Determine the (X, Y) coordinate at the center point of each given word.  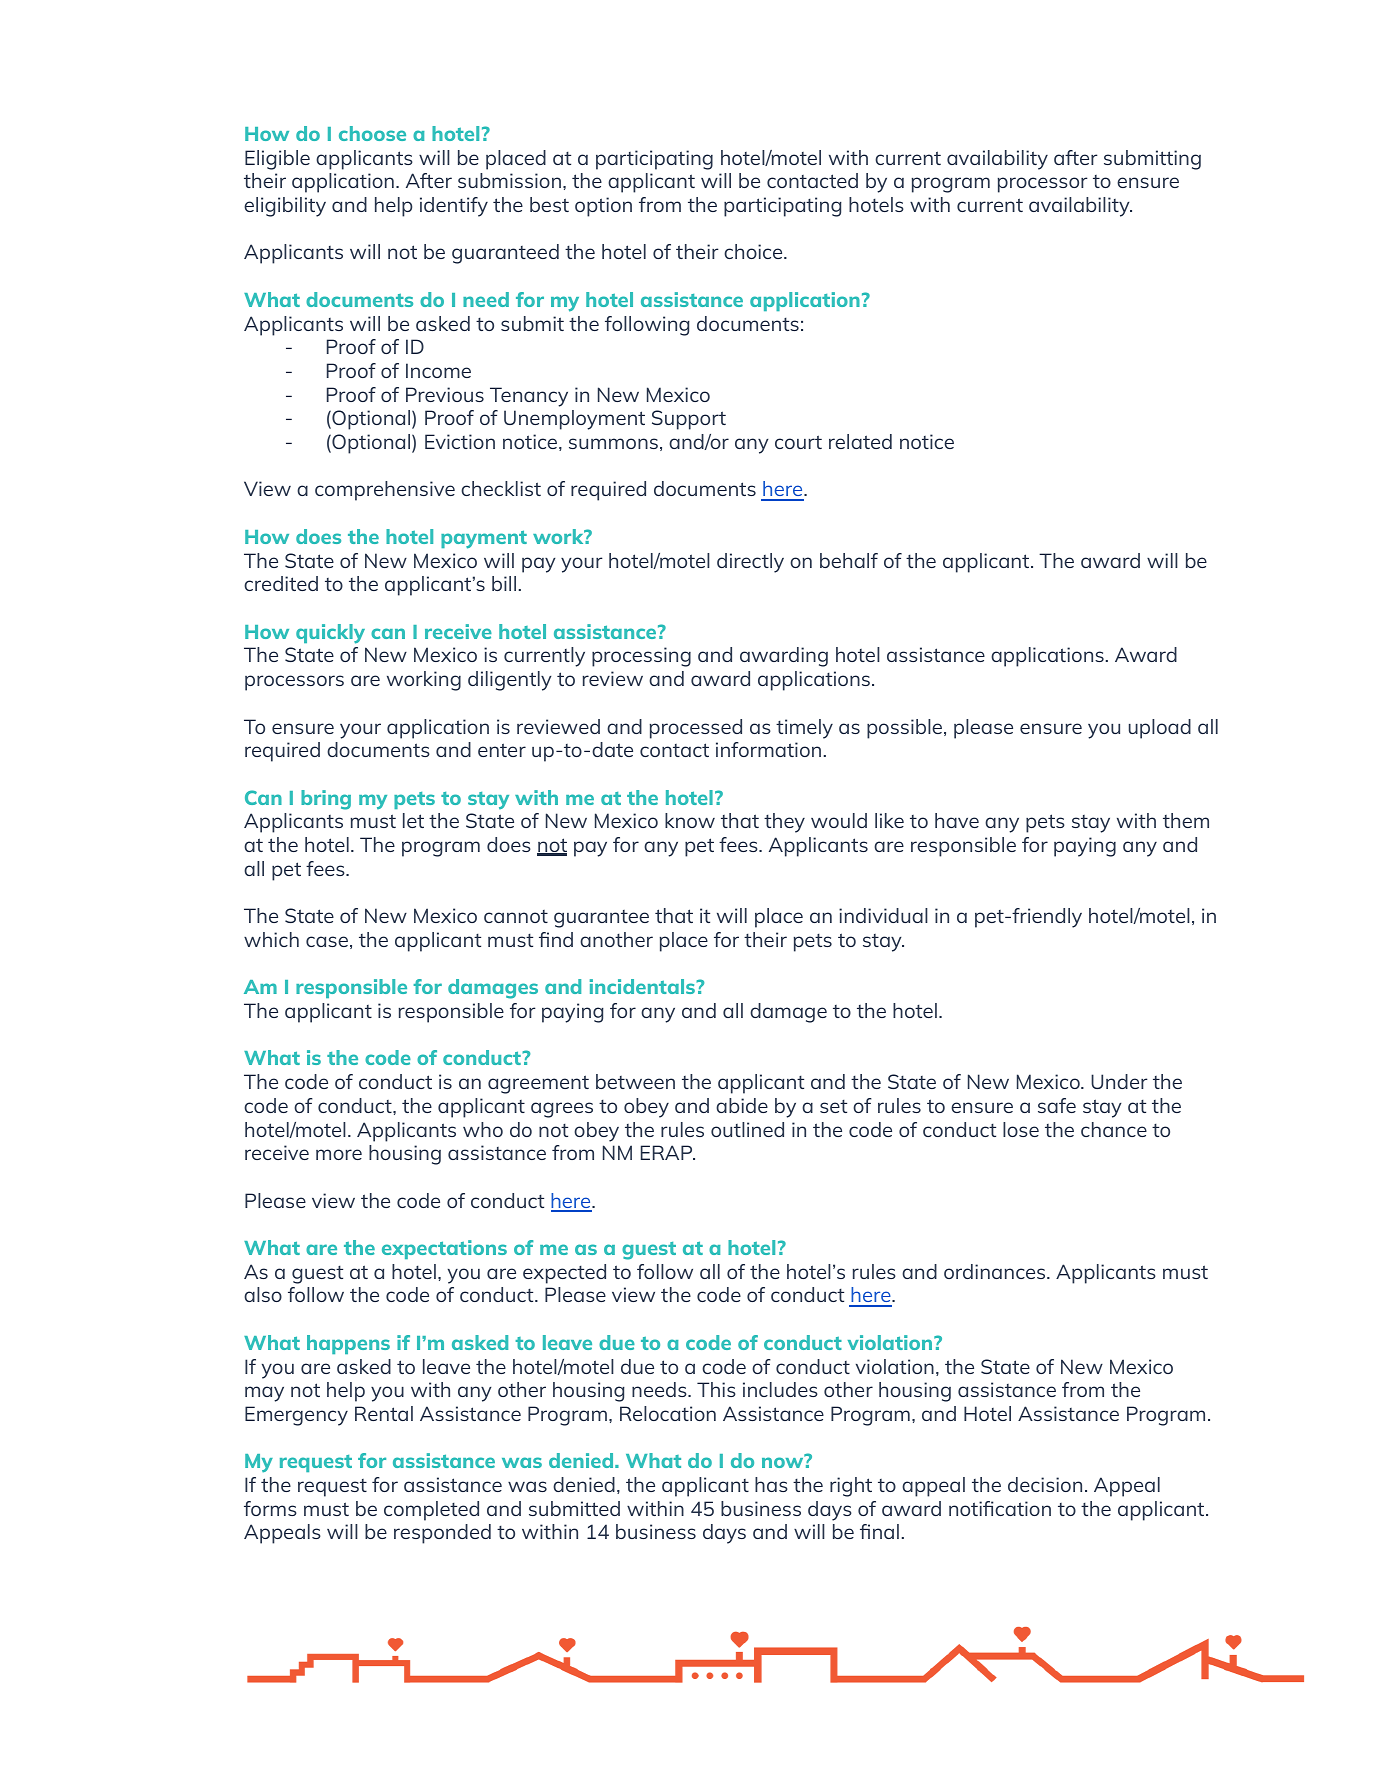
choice (754, 251)
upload (1160, 729)
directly (750, 563)
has (771, 1484)
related (860, 441)
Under (1119, 1081)
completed (431, 1511)
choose (372, 133)
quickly (330, 634)
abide (742, 1105)
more (339, 1154)
